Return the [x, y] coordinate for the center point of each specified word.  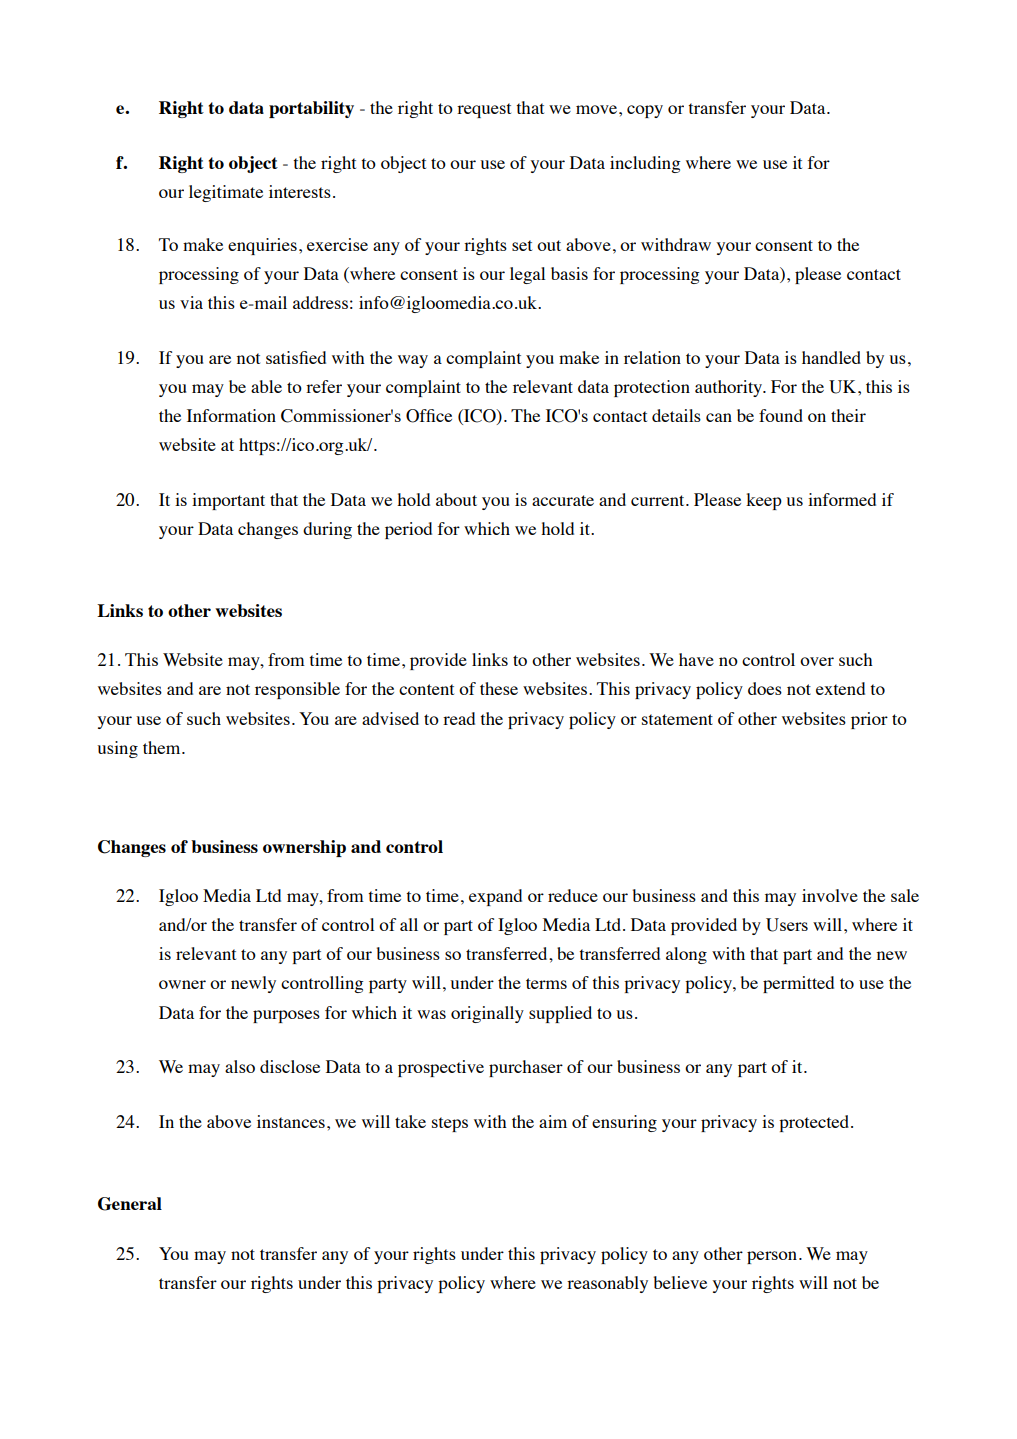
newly [253, 984]
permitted [798, 984]
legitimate [226, 193]
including [645, 164]
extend [840, 688]
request [484, 110]
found [781, 415]
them [163, 747]
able [266, 386]
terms [546, 983]
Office [429, 416]
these [499, 688]
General [130, 1204]
